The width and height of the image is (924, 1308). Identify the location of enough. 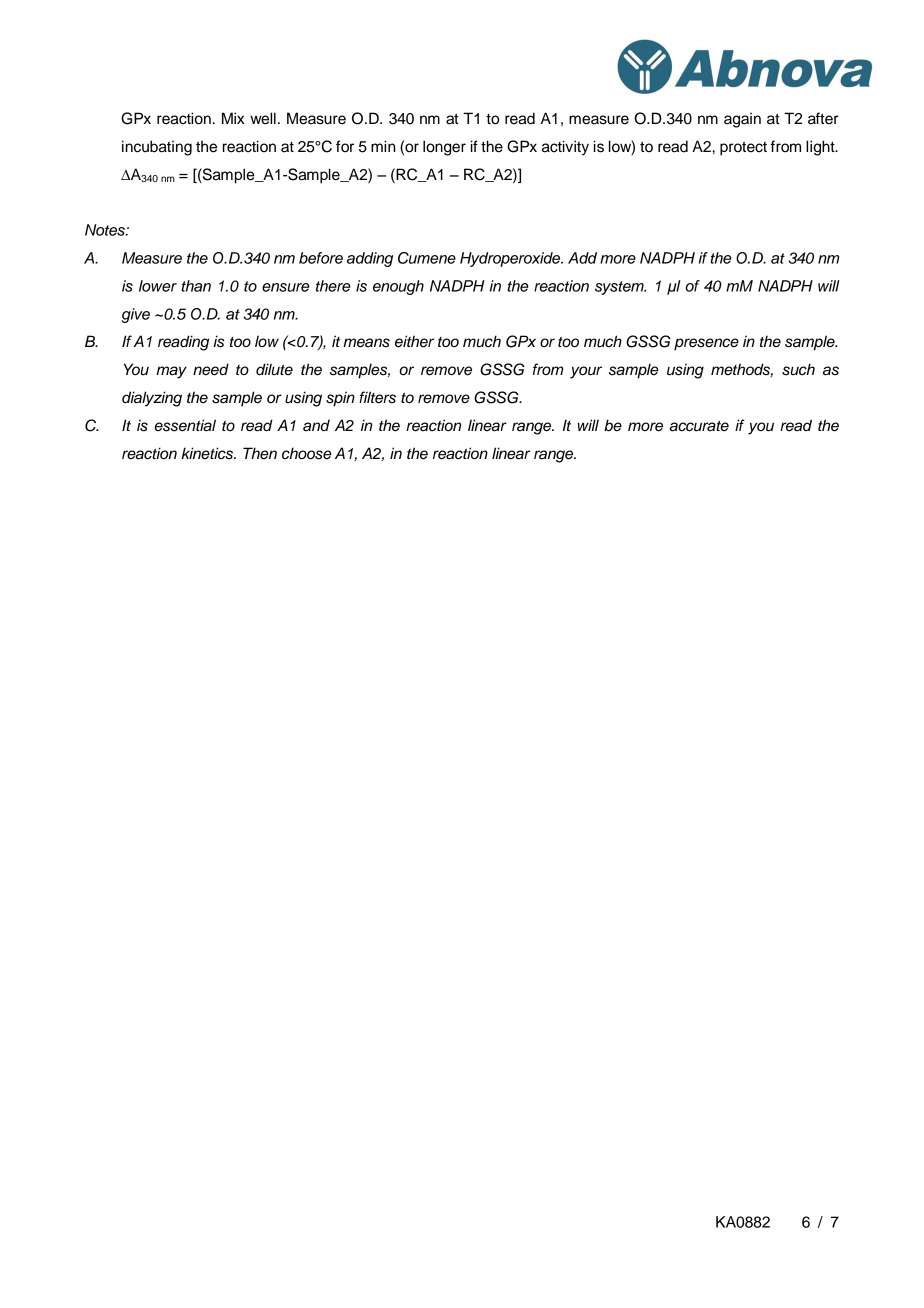
(398, 287).
